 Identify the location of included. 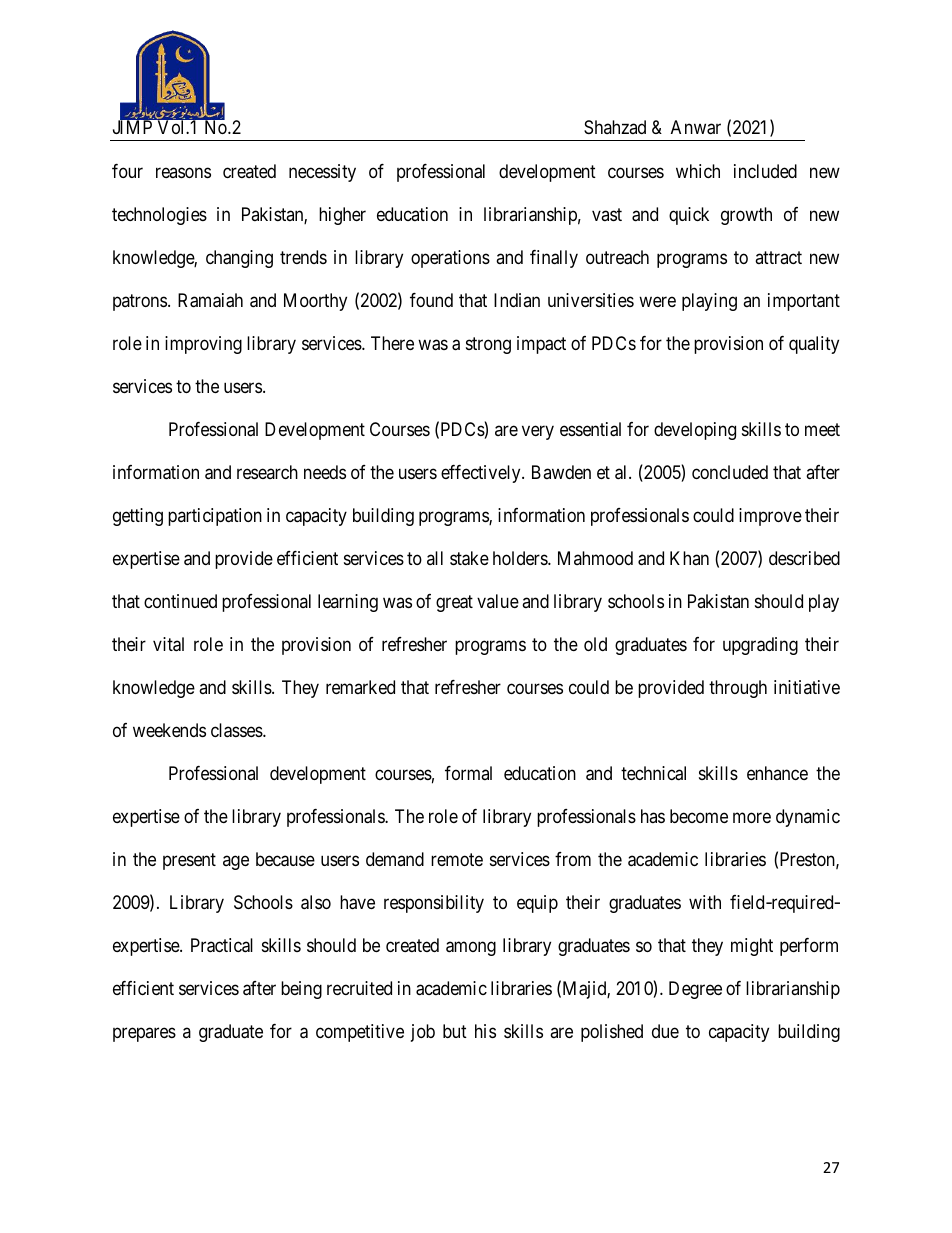
(765, 171).
